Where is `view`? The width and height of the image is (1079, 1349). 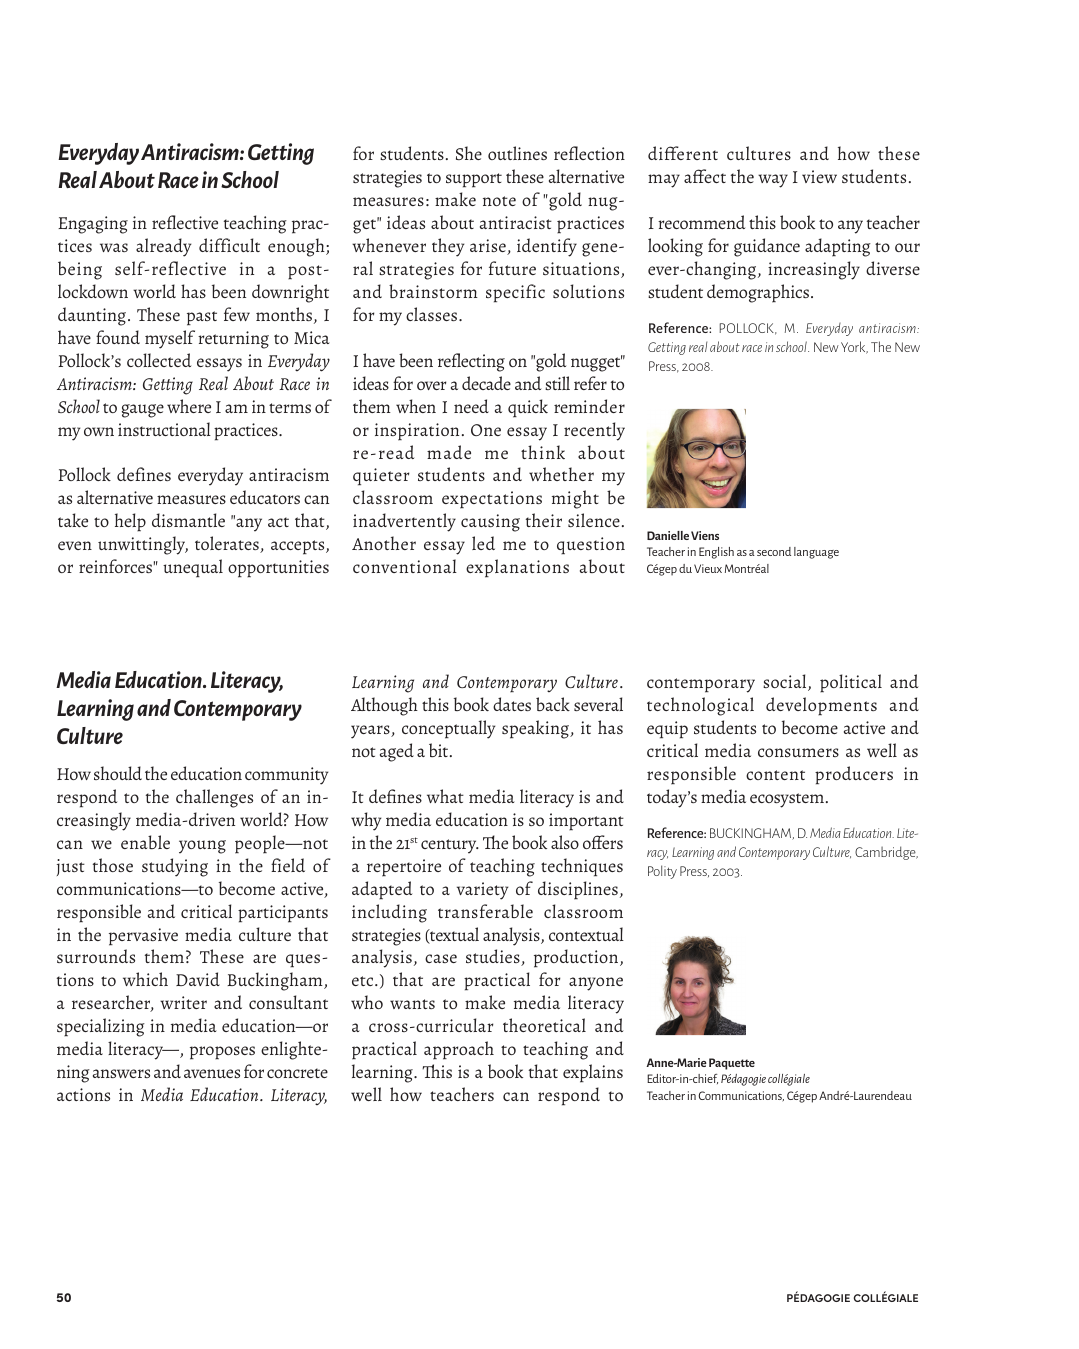 view is located at coordinates (819, 176).
